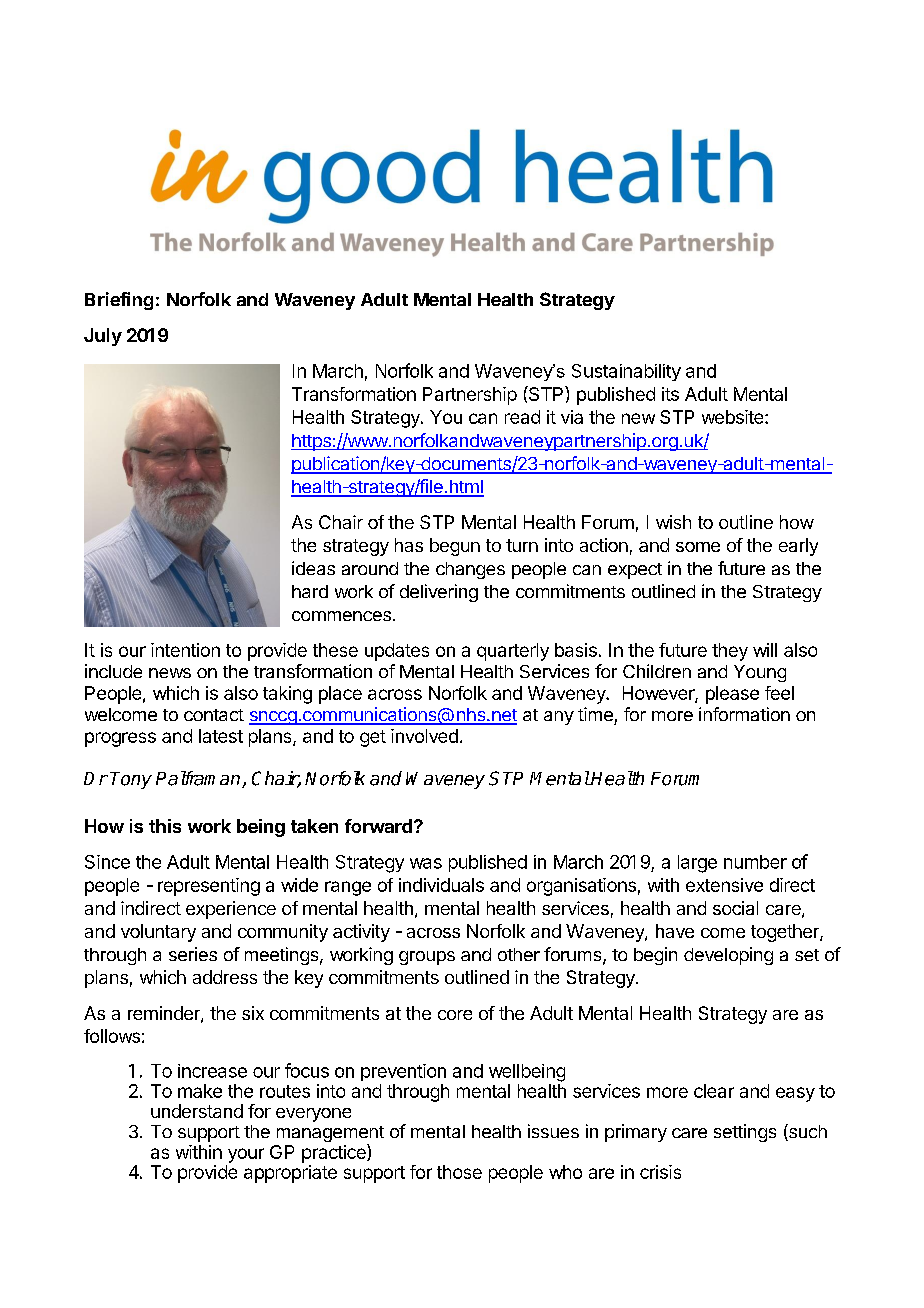 The image size is (924, 1308). I want to click on information, so click(744, 714).
